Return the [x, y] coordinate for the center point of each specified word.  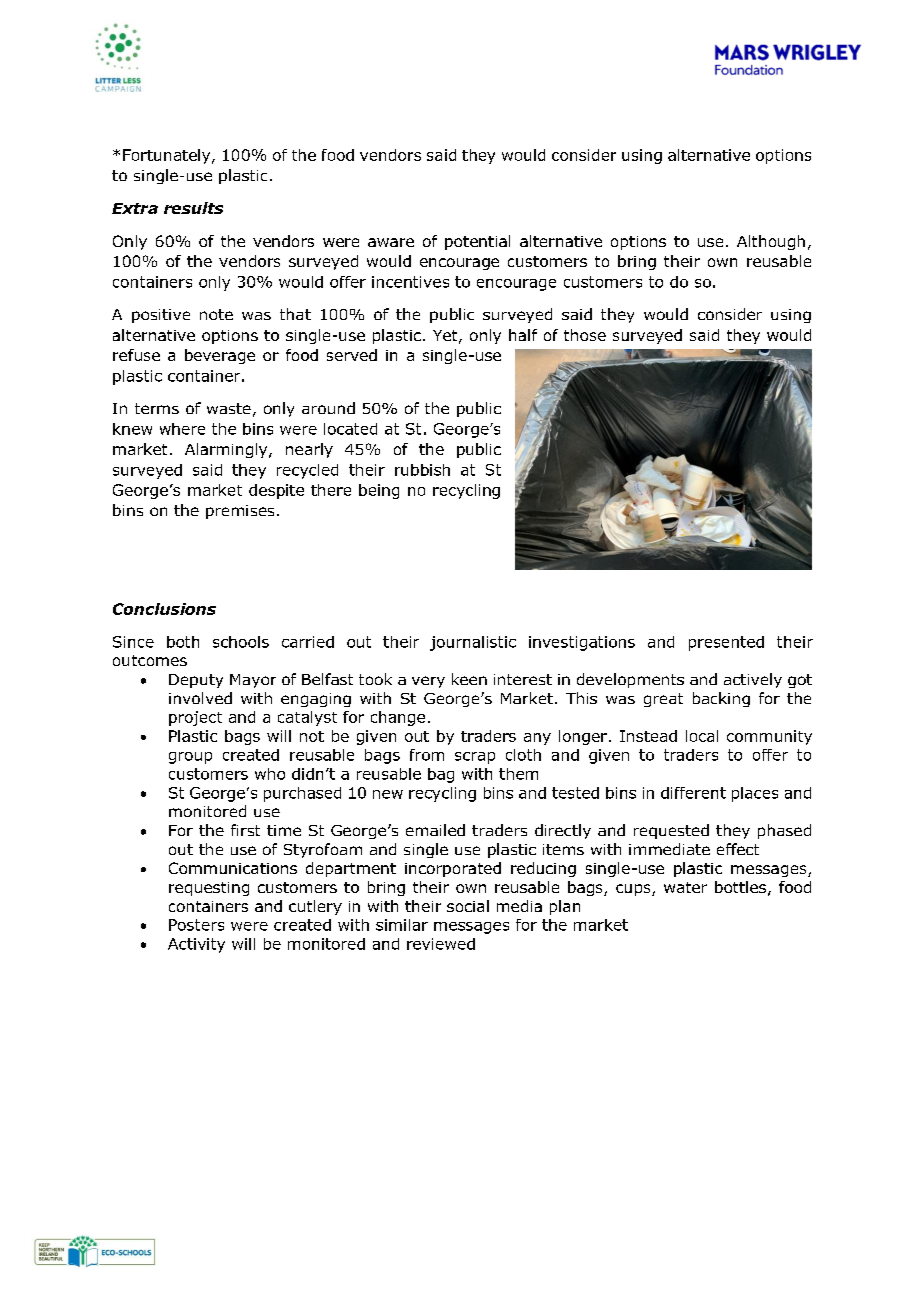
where [182, 429]
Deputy [196, 681]
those [585, 335]
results [193, 208]
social [468, 906]
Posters [196, 925]
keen [469, 679]
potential [477, 242]
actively [753, 680]
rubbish [422, 470]
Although [771, 242]
